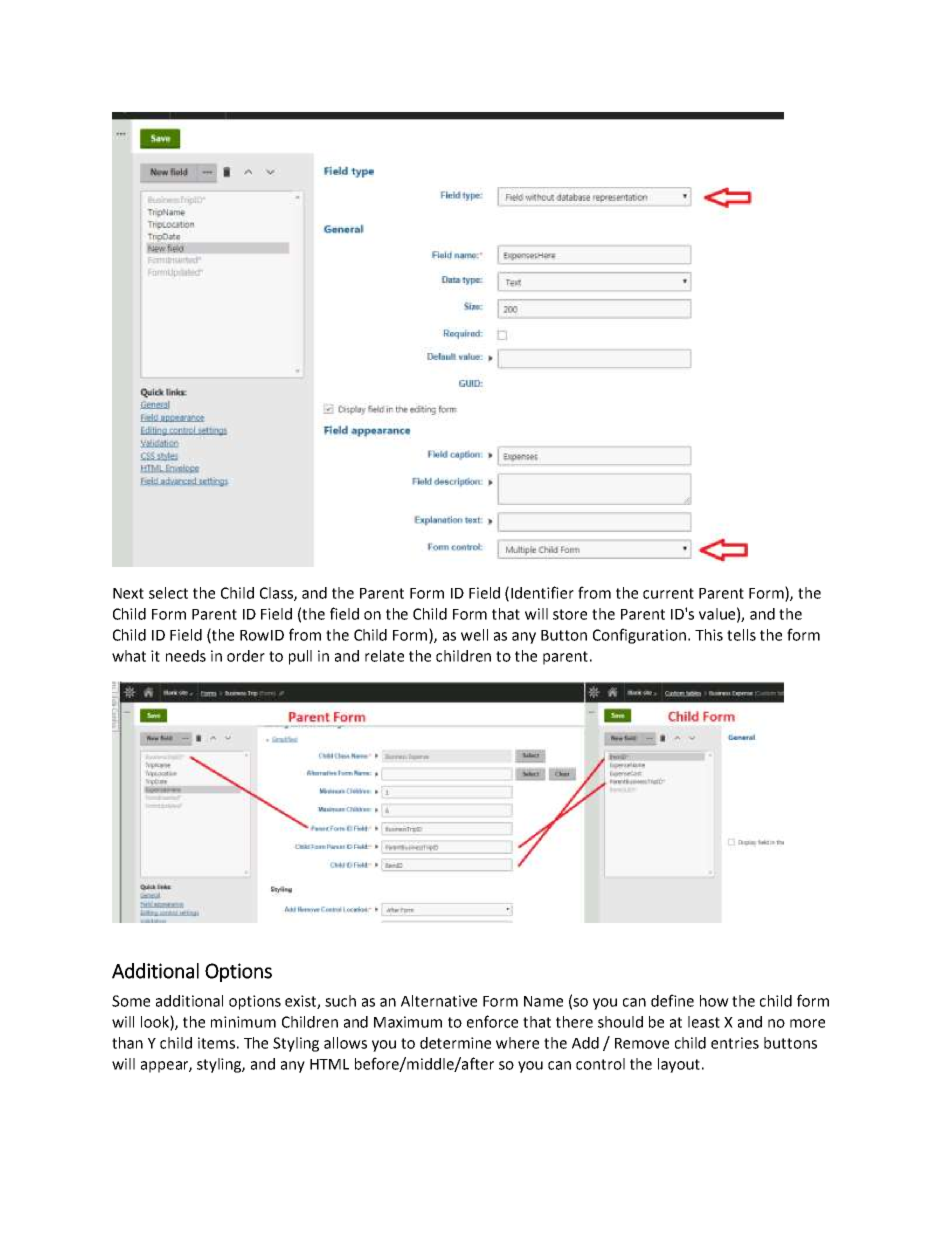 Image resolution: width=952 pixels, height=1233 pixels. What do you see at coordinates (439, 1001) in the page?
I see `Alternative` at bounding box center [439, 1001].
